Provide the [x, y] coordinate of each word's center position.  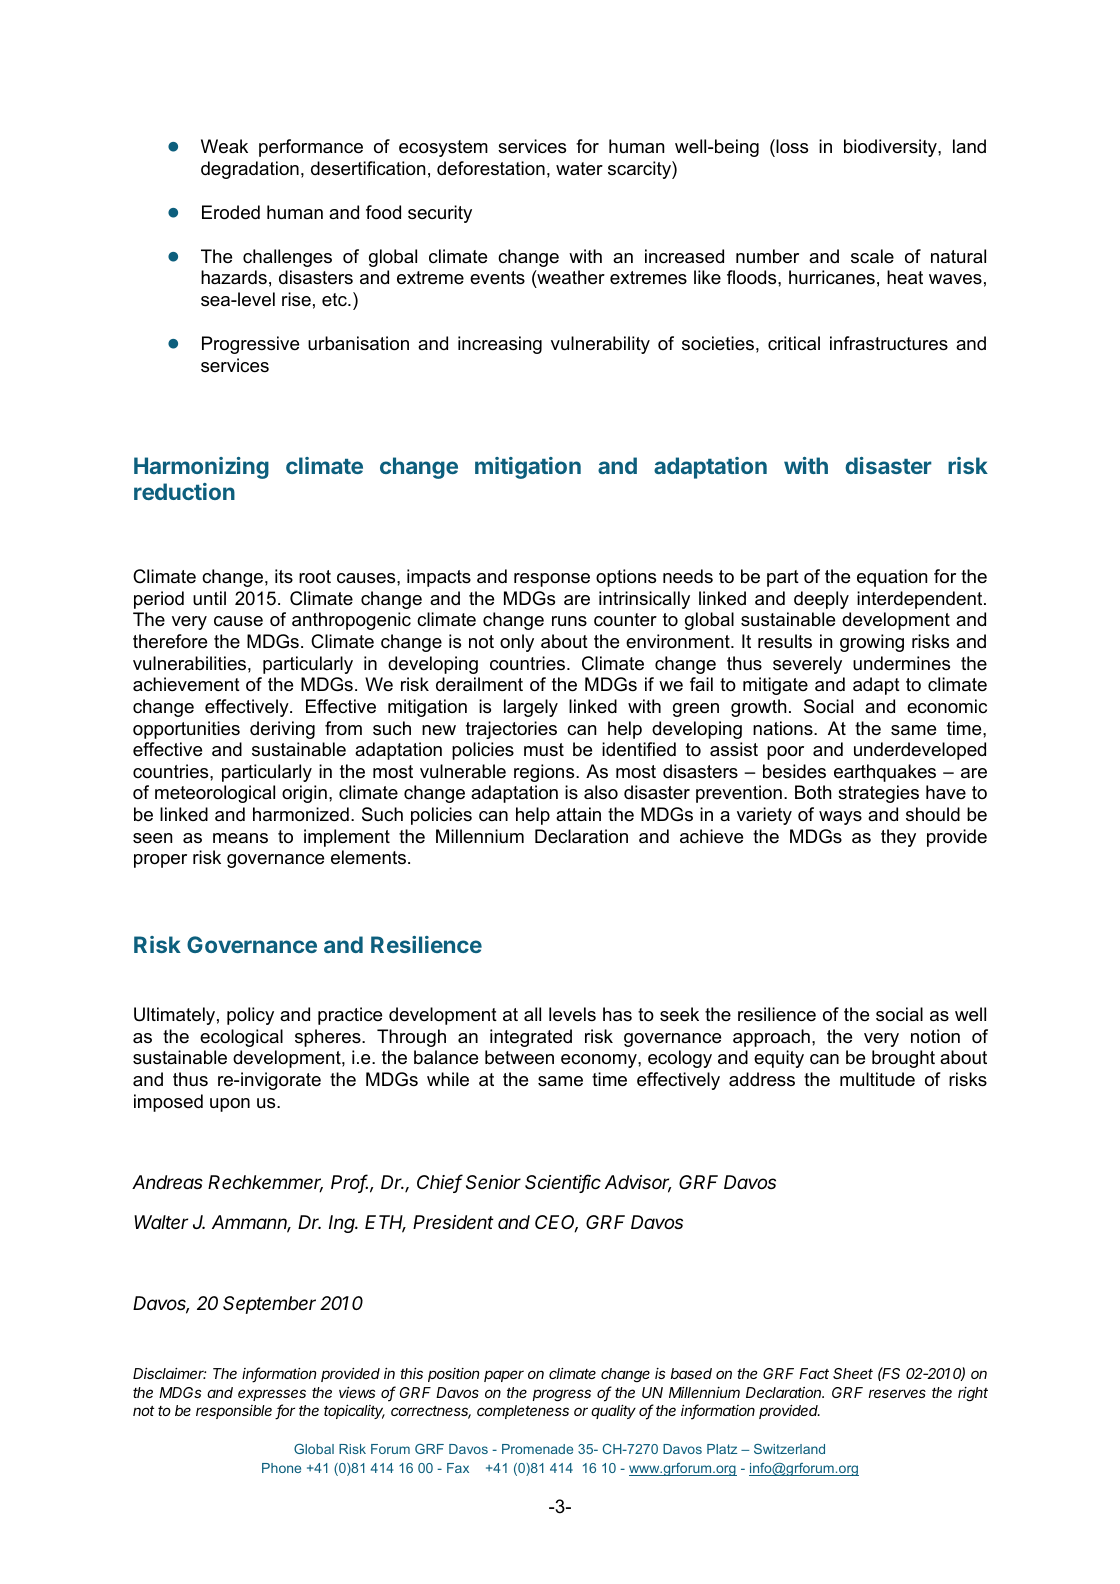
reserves [897, 1393]
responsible [234, 1412]
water [579, 168]
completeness [523, 1412]
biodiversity [891, 148]
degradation [250, 170]
